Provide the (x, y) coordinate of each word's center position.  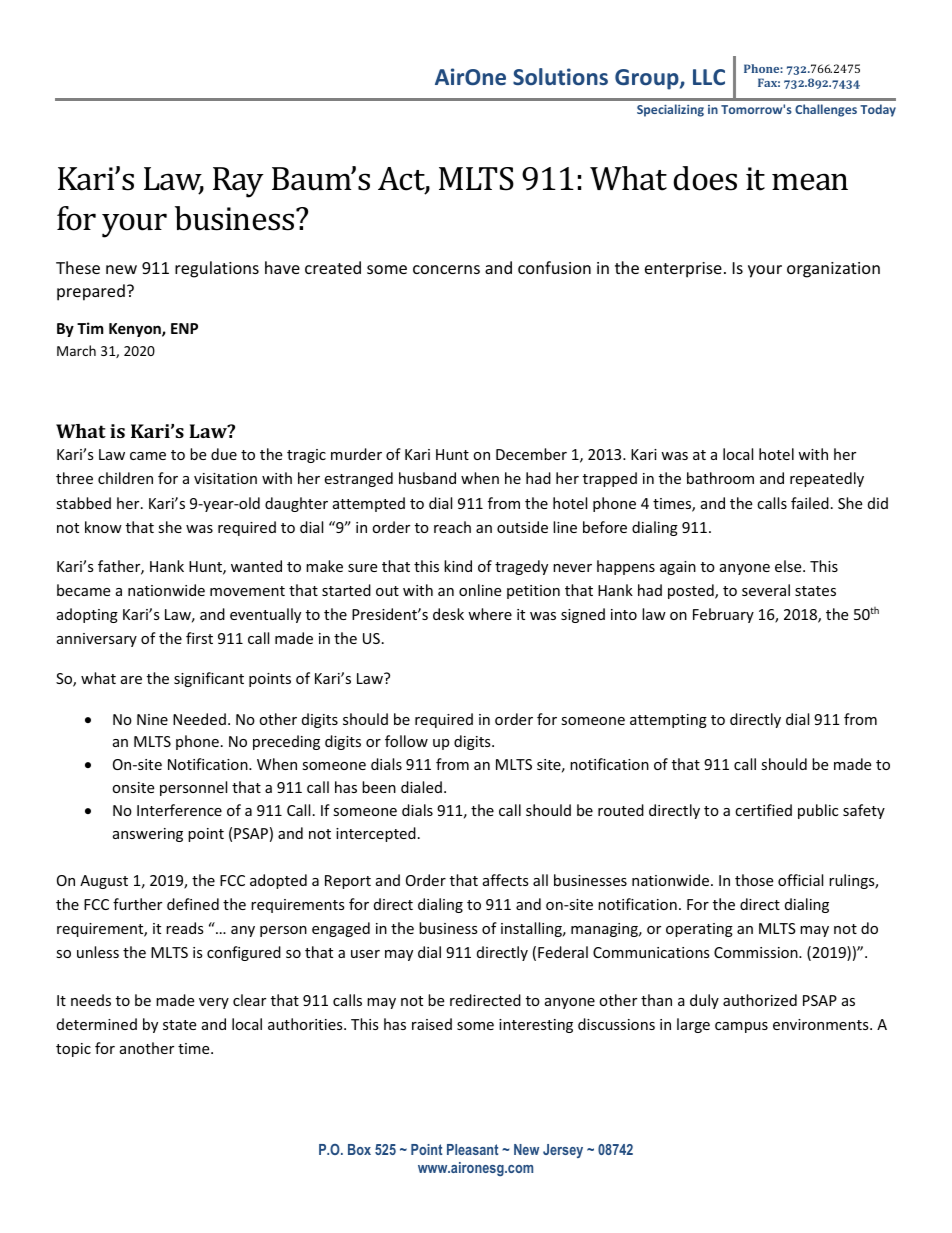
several (766, 590)
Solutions (560, 76)
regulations (217, 269)
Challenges (826, 110)
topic (73, 1050)
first (199, 638)
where (490, 614)
